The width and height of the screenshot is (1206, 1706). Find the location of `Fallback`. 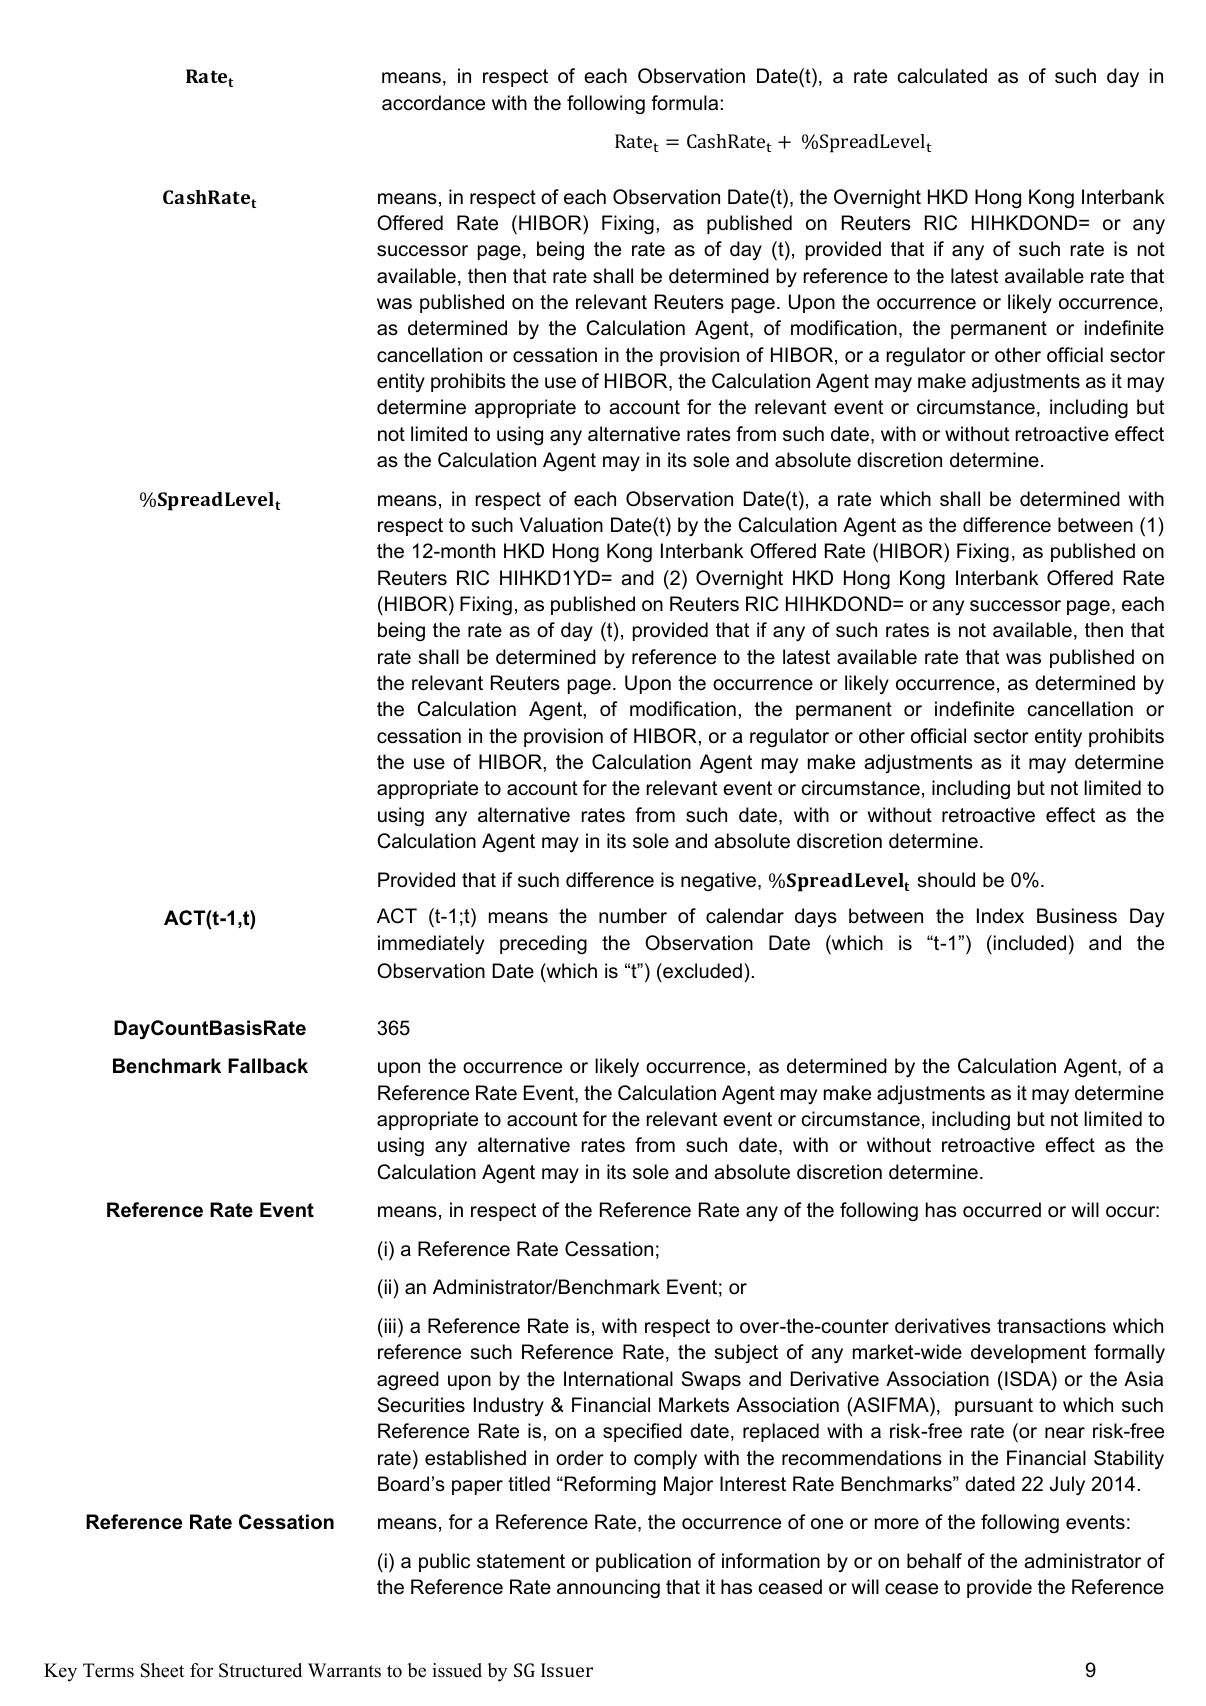

Fallback is located at coordinates (268, 1066).
